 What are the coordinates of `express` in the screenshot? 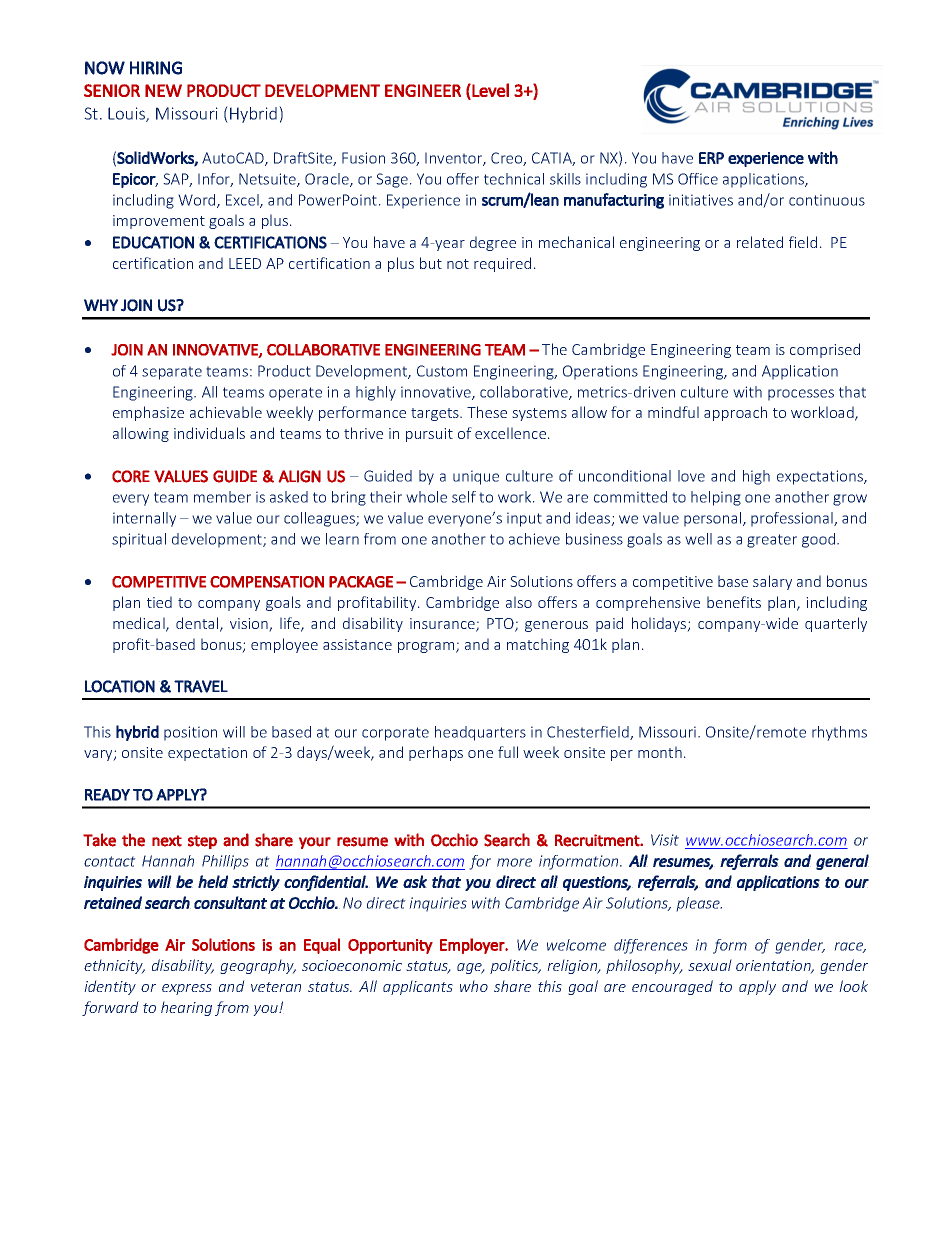 It's located at (187, 989).
